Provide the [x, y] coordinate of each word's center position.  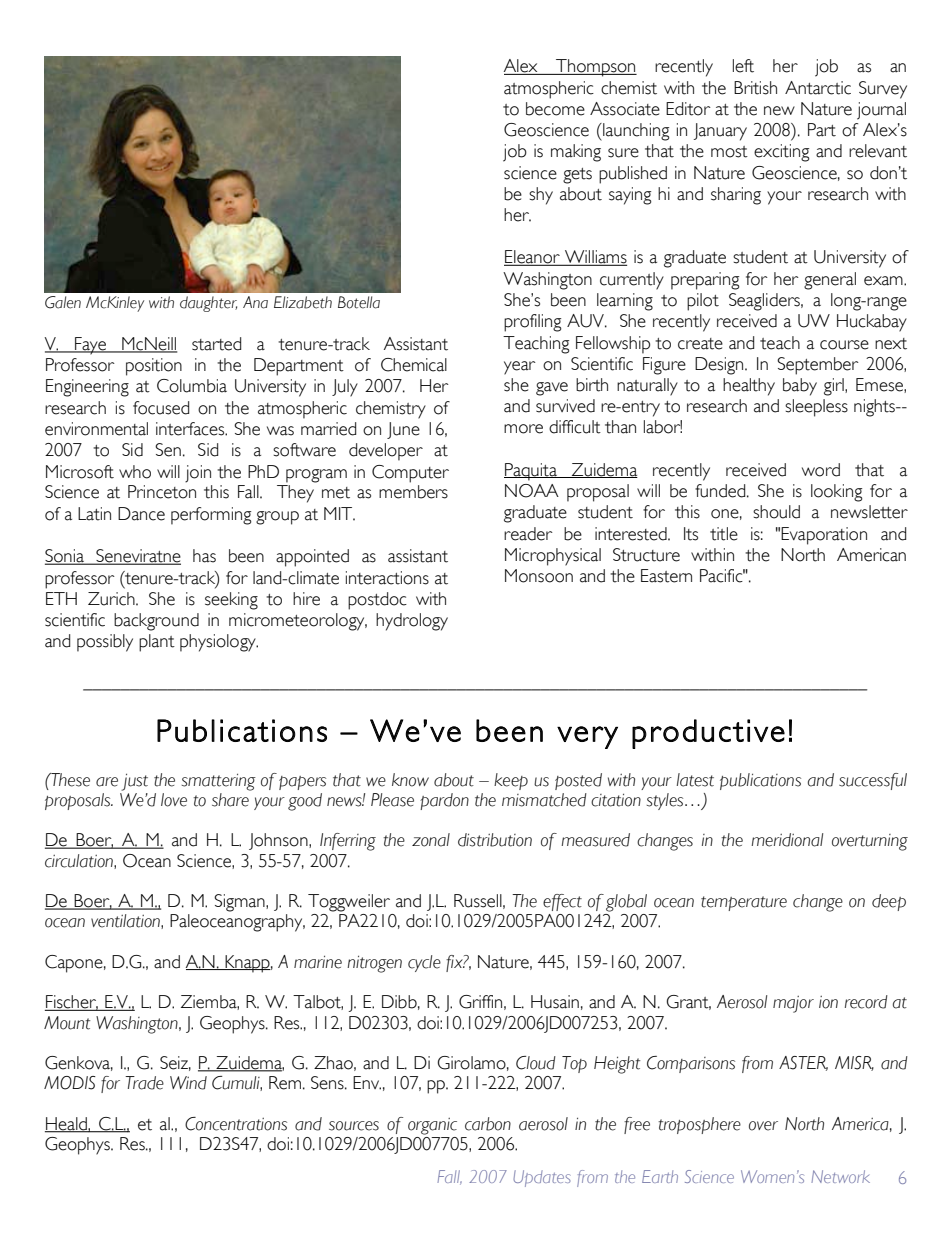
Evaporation [824, 536]
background [156, 622]
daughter [208, 304]
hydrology [412, 622]
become [555, 109]
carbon [488, 1124]
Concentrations [236, 1124]
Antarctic [818, 88]
